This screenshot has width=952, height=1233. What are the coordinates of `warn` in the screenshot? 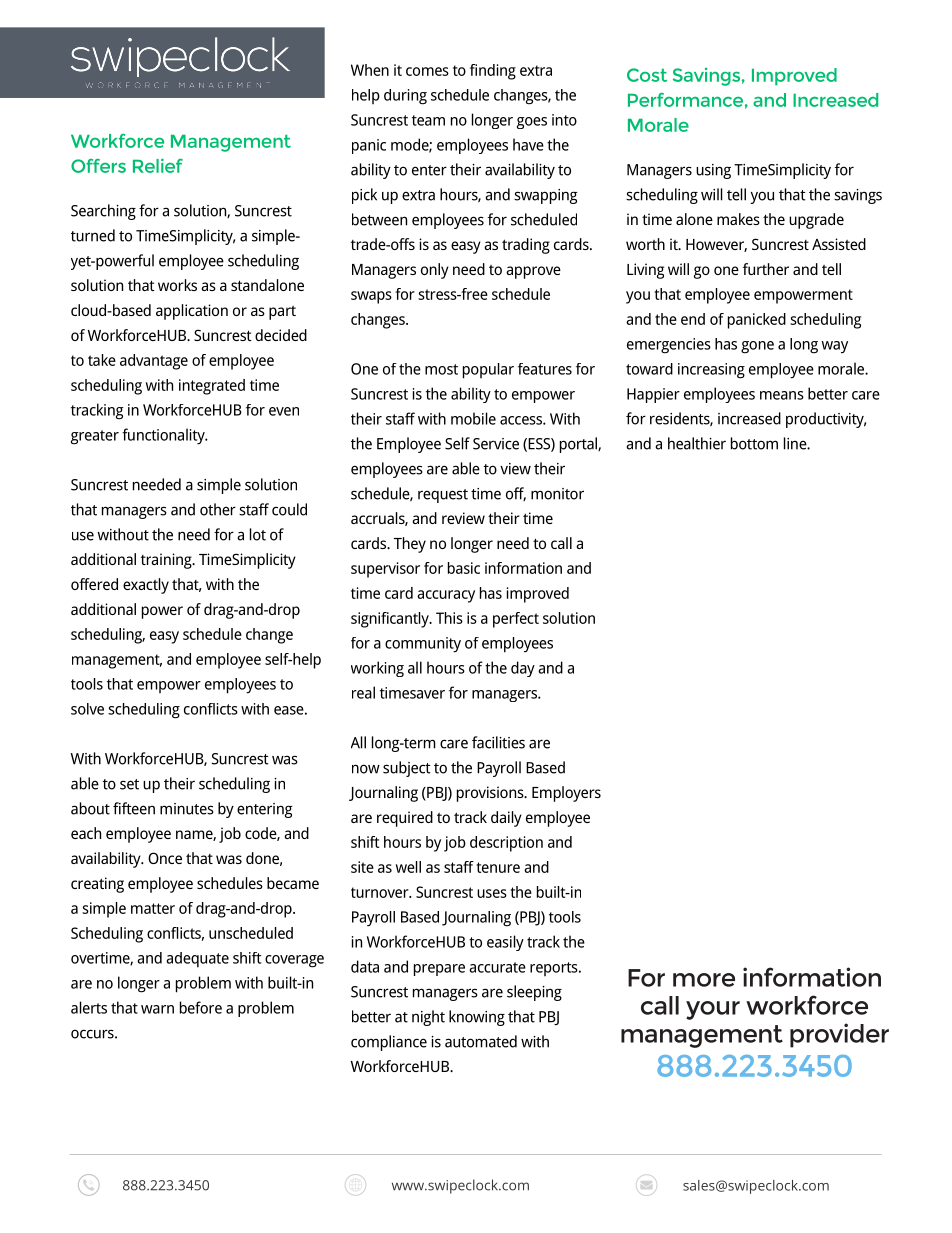 It's located at (157, 1009).
